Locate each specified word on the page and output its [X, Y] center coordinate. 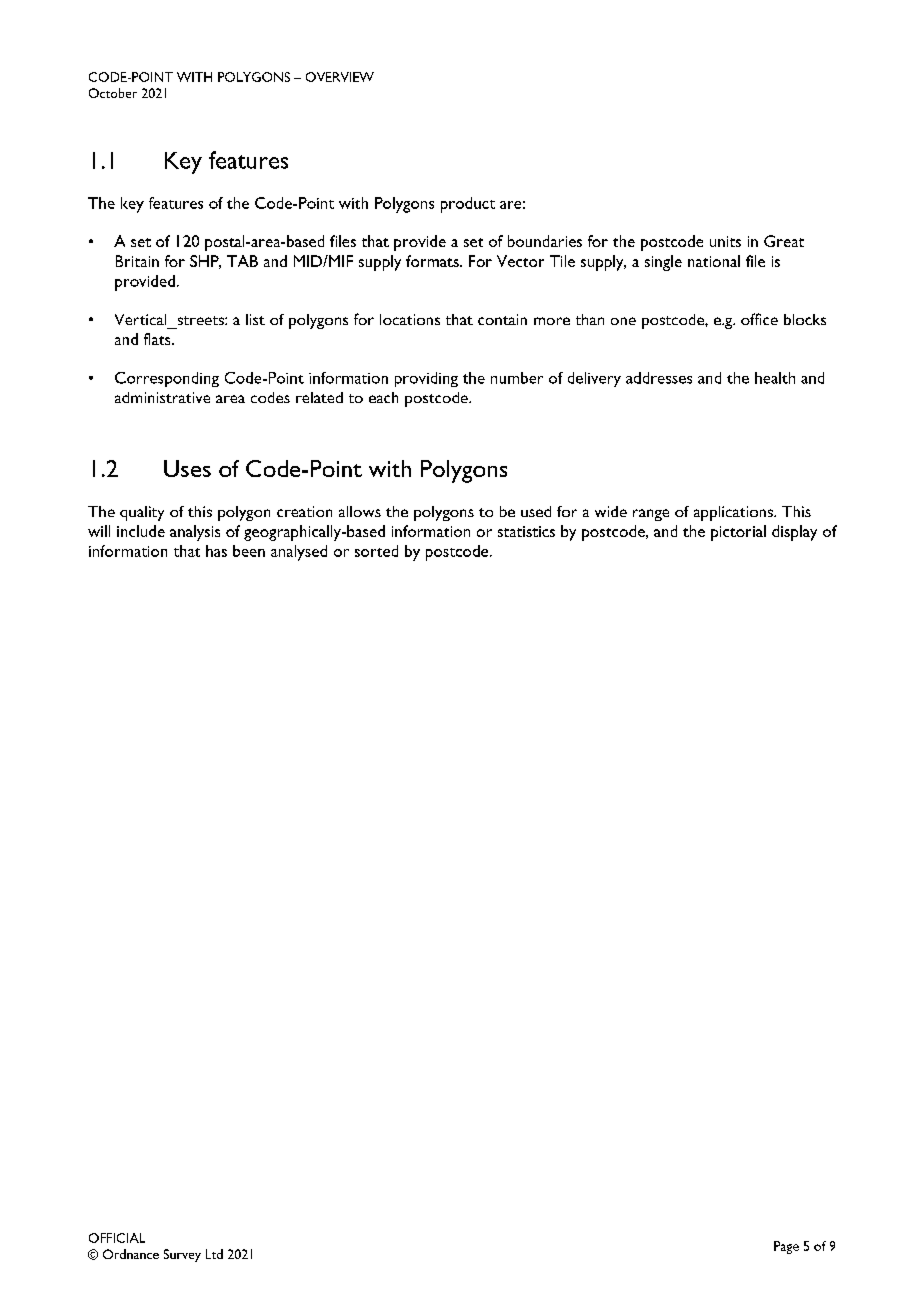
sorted [376, 551]
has [216, 551]
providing [426, 379]
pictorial [738, 533]
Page [786, 1247]
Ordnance [131, 1254]
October [113, 93]
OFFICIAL [117, 1238]
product [468, 205]
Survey [182, 1255]
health [775, 378]
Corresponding [167, 379]
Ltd [214, 1254]
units [725, 241]
